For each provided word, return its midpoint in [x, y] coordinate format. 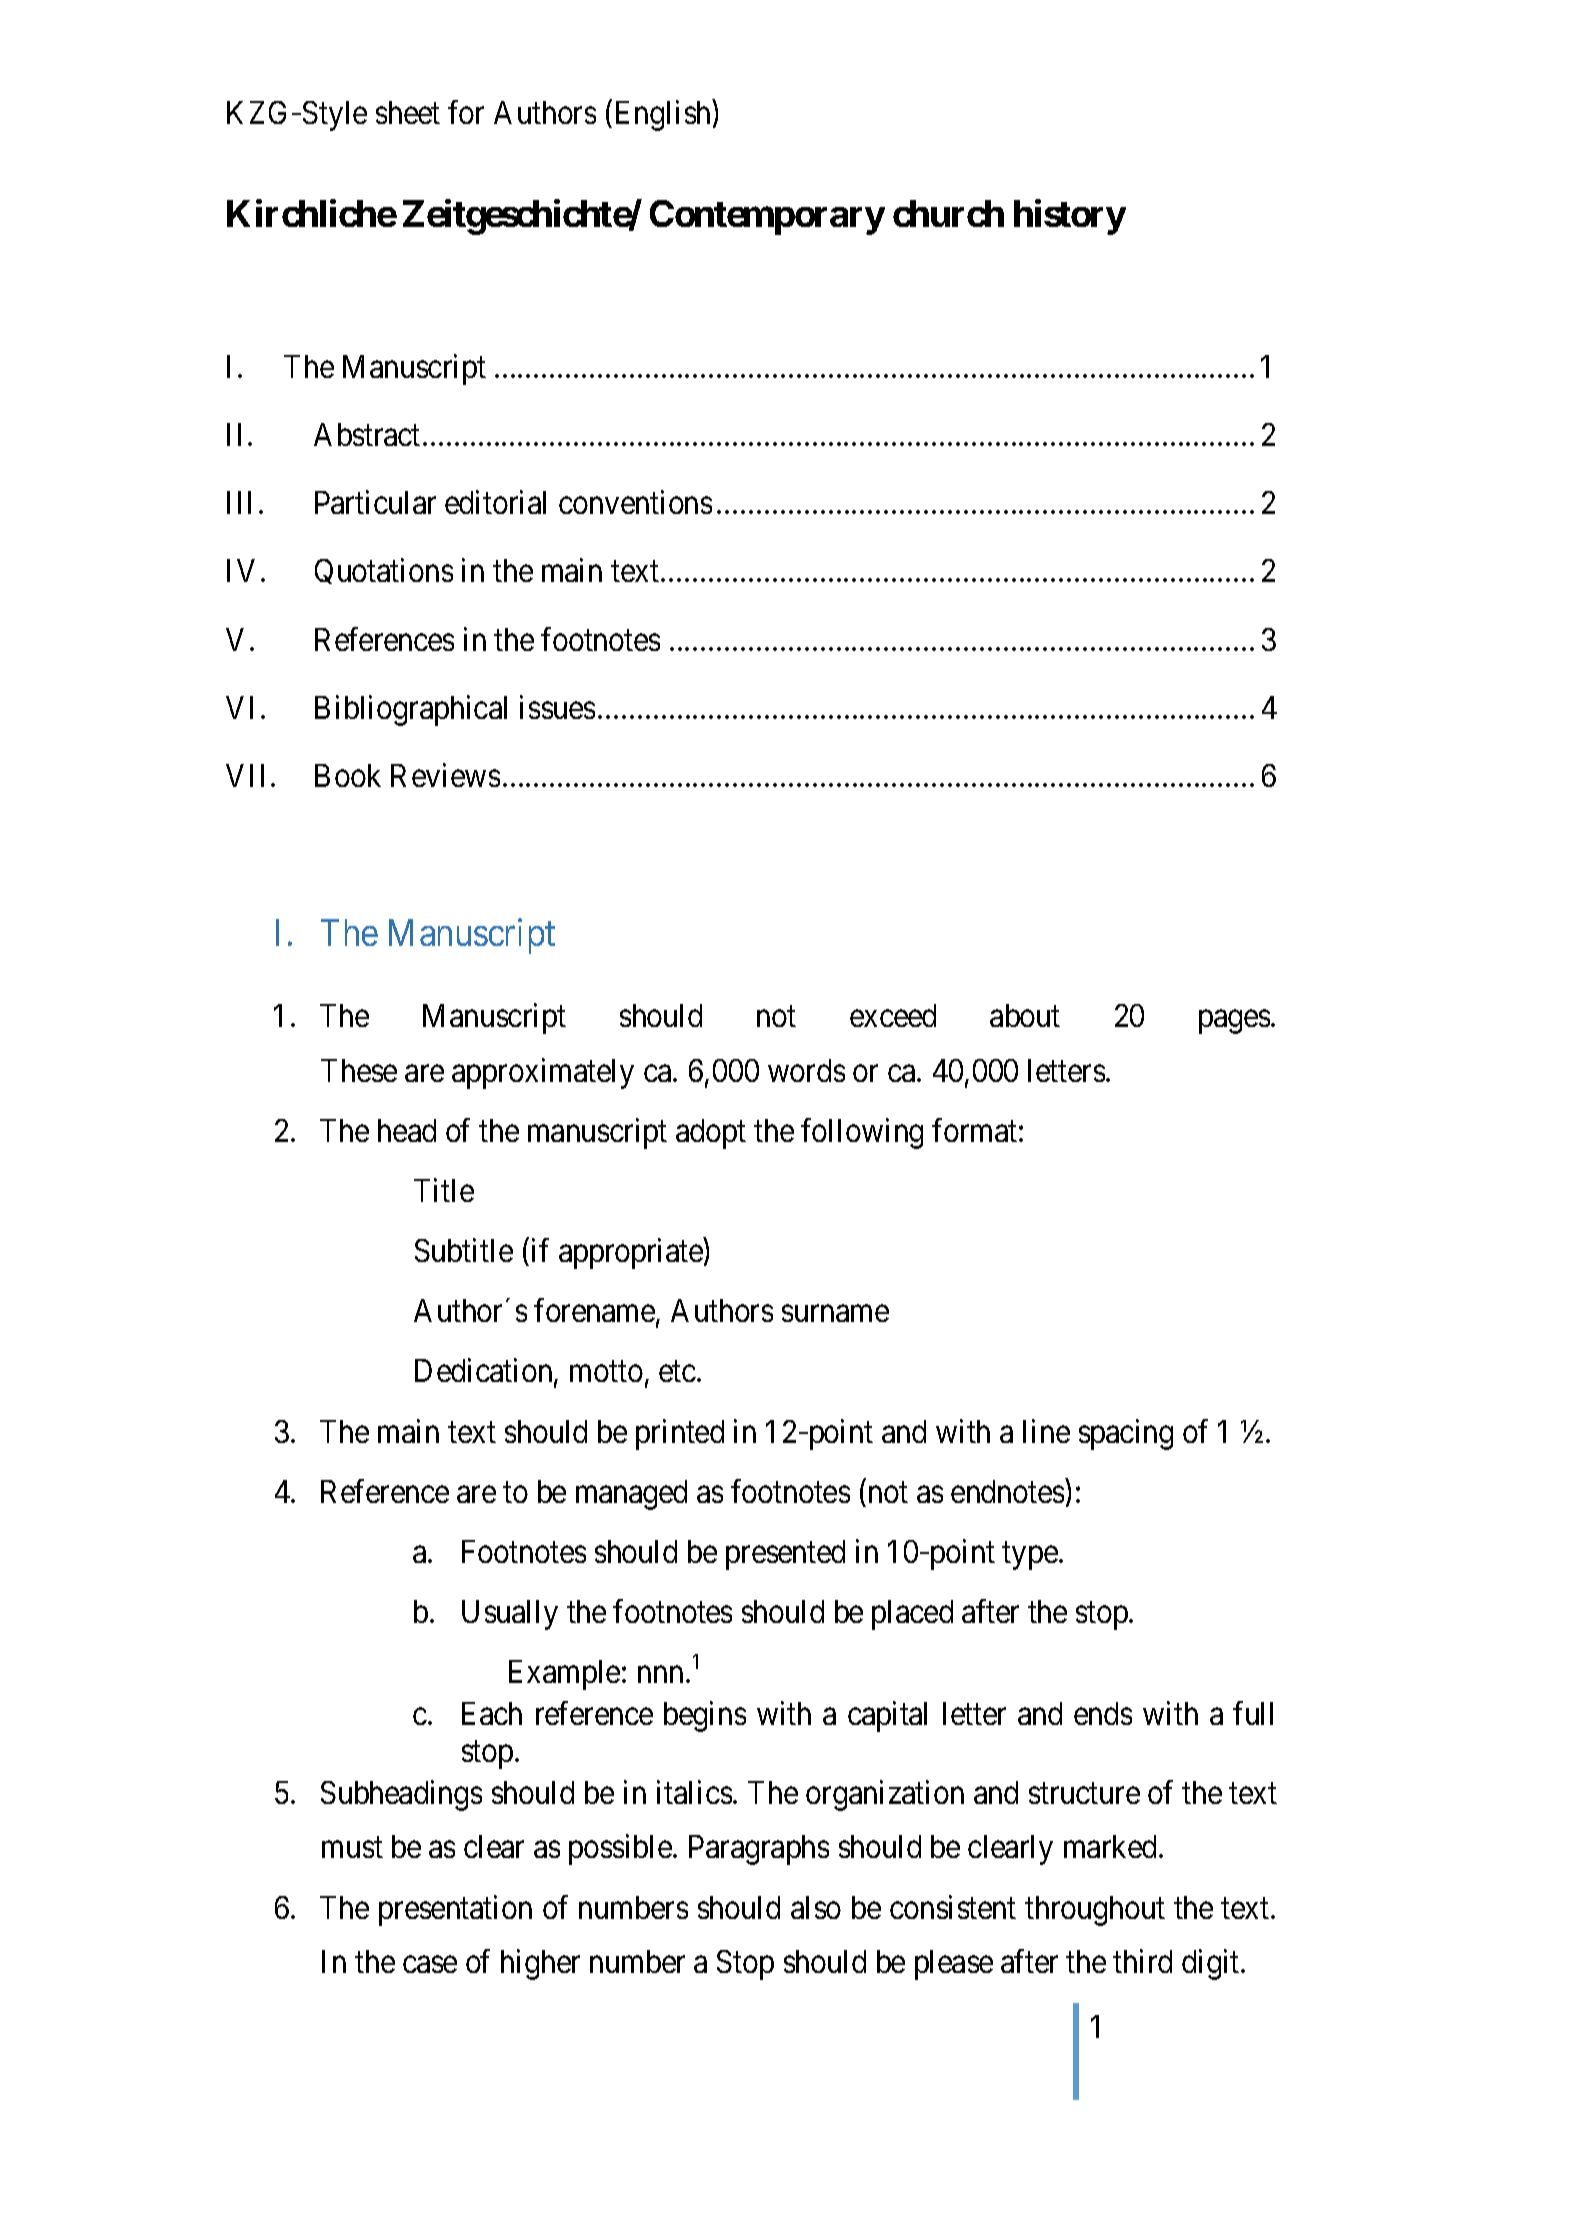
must [352, 1848]
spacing [1126, 1434]
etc [677, 1372]
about [1025, 1015]
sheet [408, 112]
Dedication [485, 1372]
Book [348, 775]
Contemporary [767, 217]
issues [557, 707]
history [1070, 217]
